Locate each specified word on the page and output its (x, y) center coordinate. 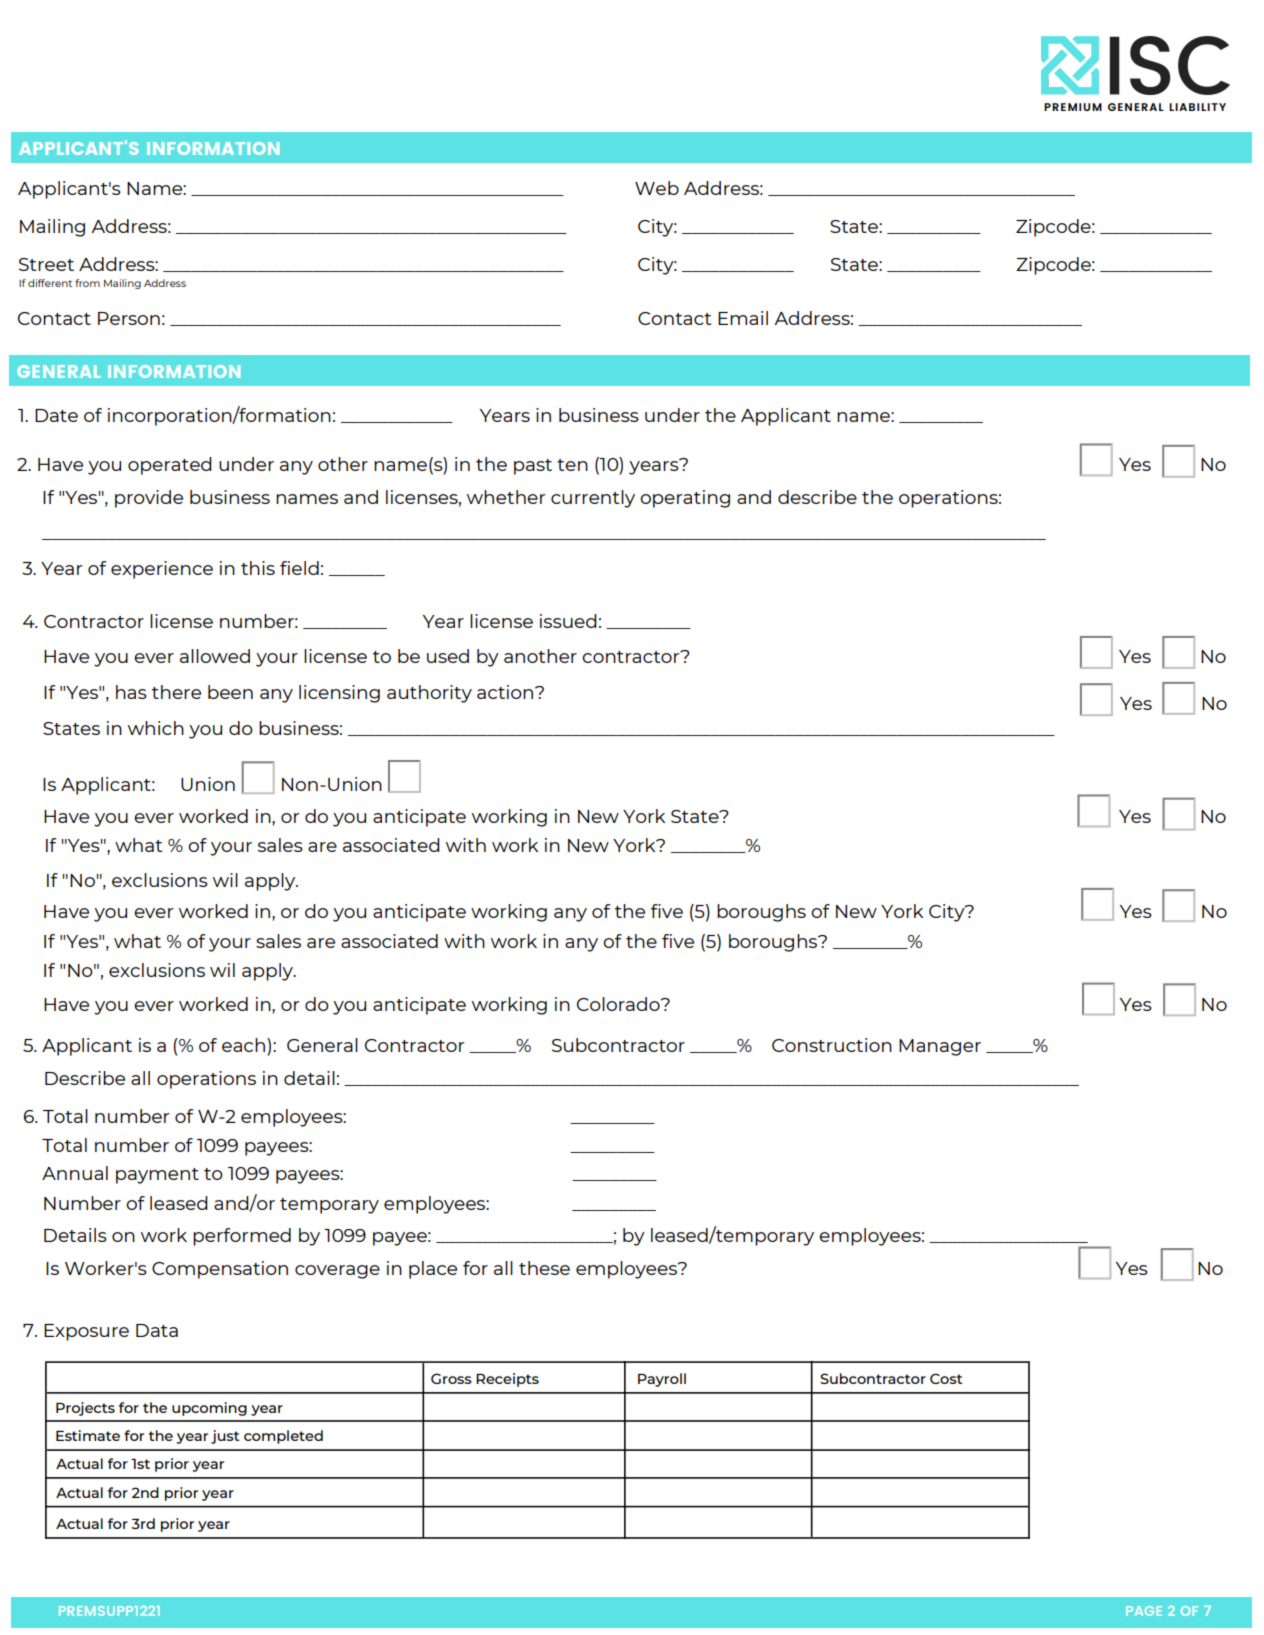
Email (743, 318)
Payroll (662, 1380)
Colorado (619, 1004)
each (243, 1045)
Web (657, 188)
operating (685, 499)
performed (242, 1237)
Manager (940, 1047)
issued (568, 621)
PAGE (1144, 1611)
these (544, 1268)
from (87, 283)
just (225, 1437)
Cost (946, 1378)
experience (162, 570)
